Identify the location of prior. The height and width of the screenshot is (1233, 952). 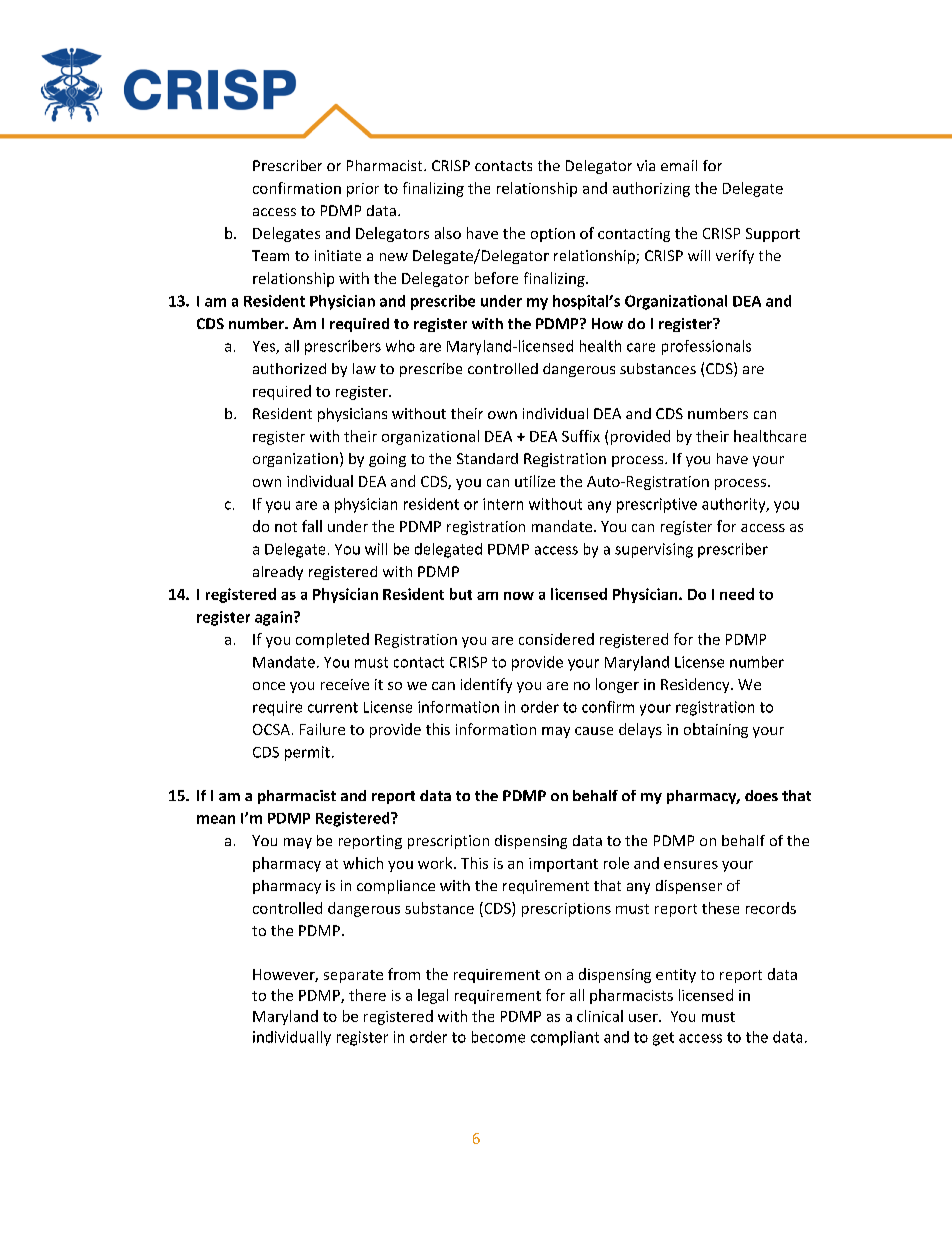
(363, 190).
